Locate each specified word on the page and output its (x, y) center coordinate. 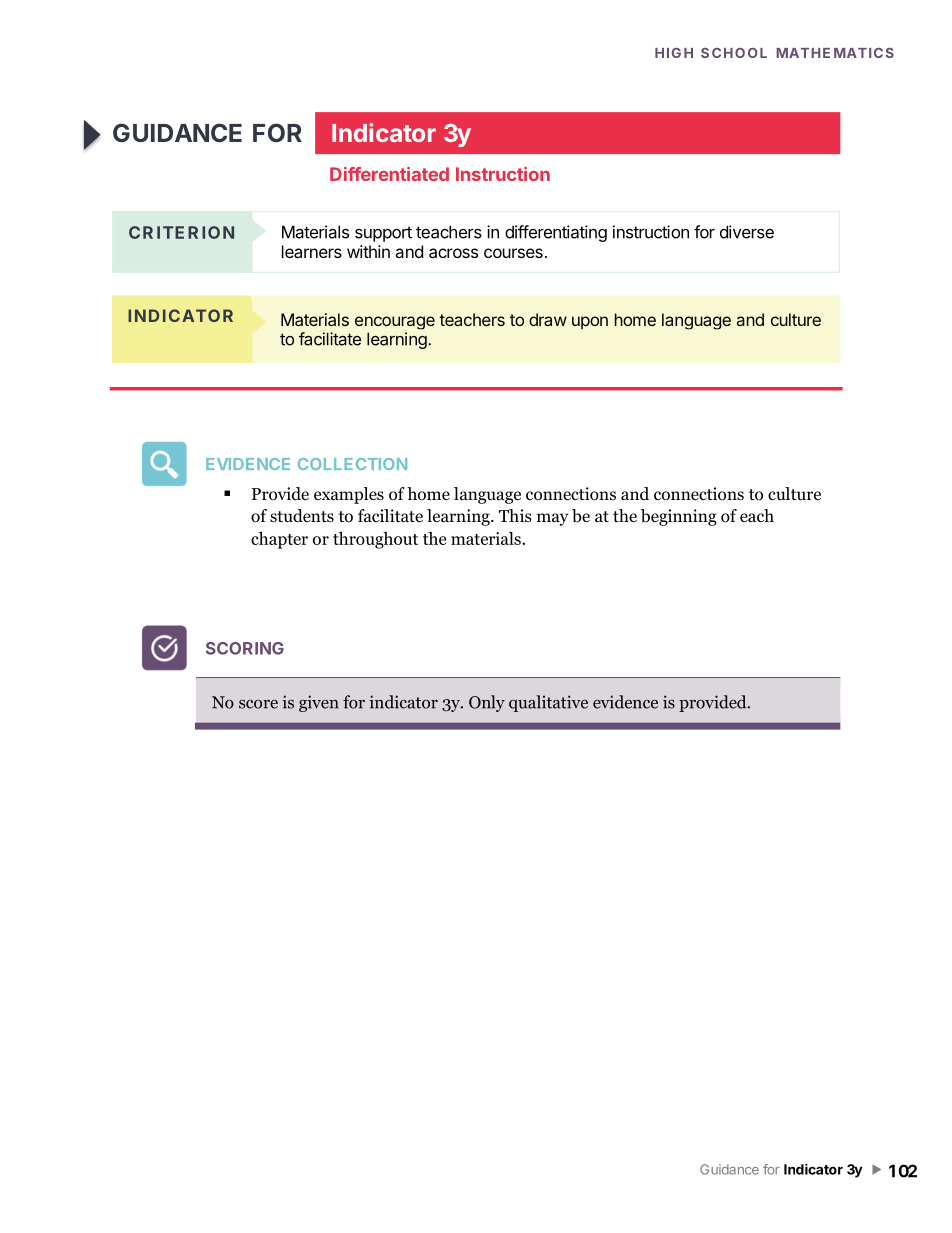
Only (487, 703)
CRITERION (181, 232)
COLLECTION (352, 464)
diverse (747, 232)
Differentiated (389, 174)
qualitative (548, 703)
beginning (679, 517)
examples (349, 495)
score (258, 704)
